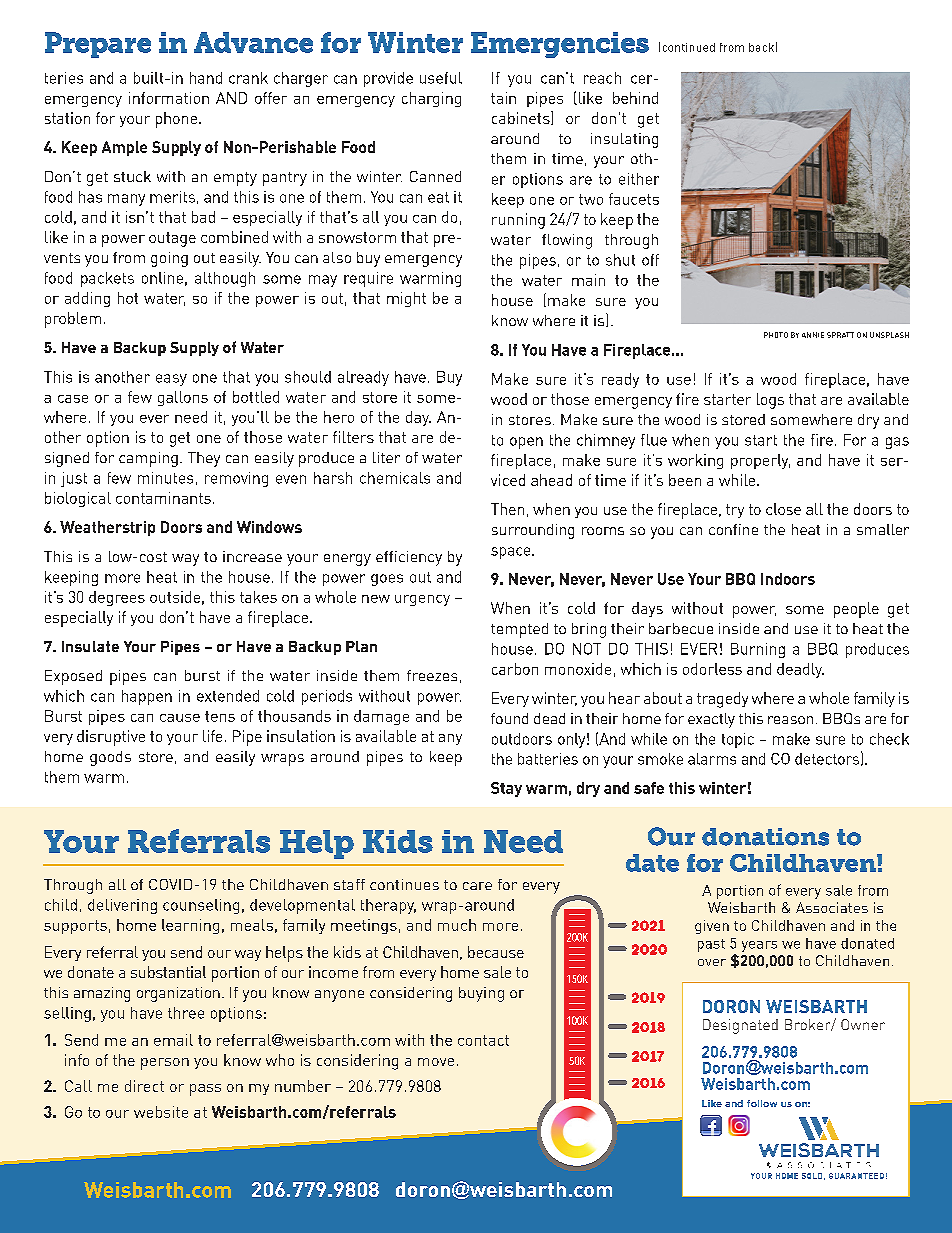  I want to click on continued, so click(689, 47).
